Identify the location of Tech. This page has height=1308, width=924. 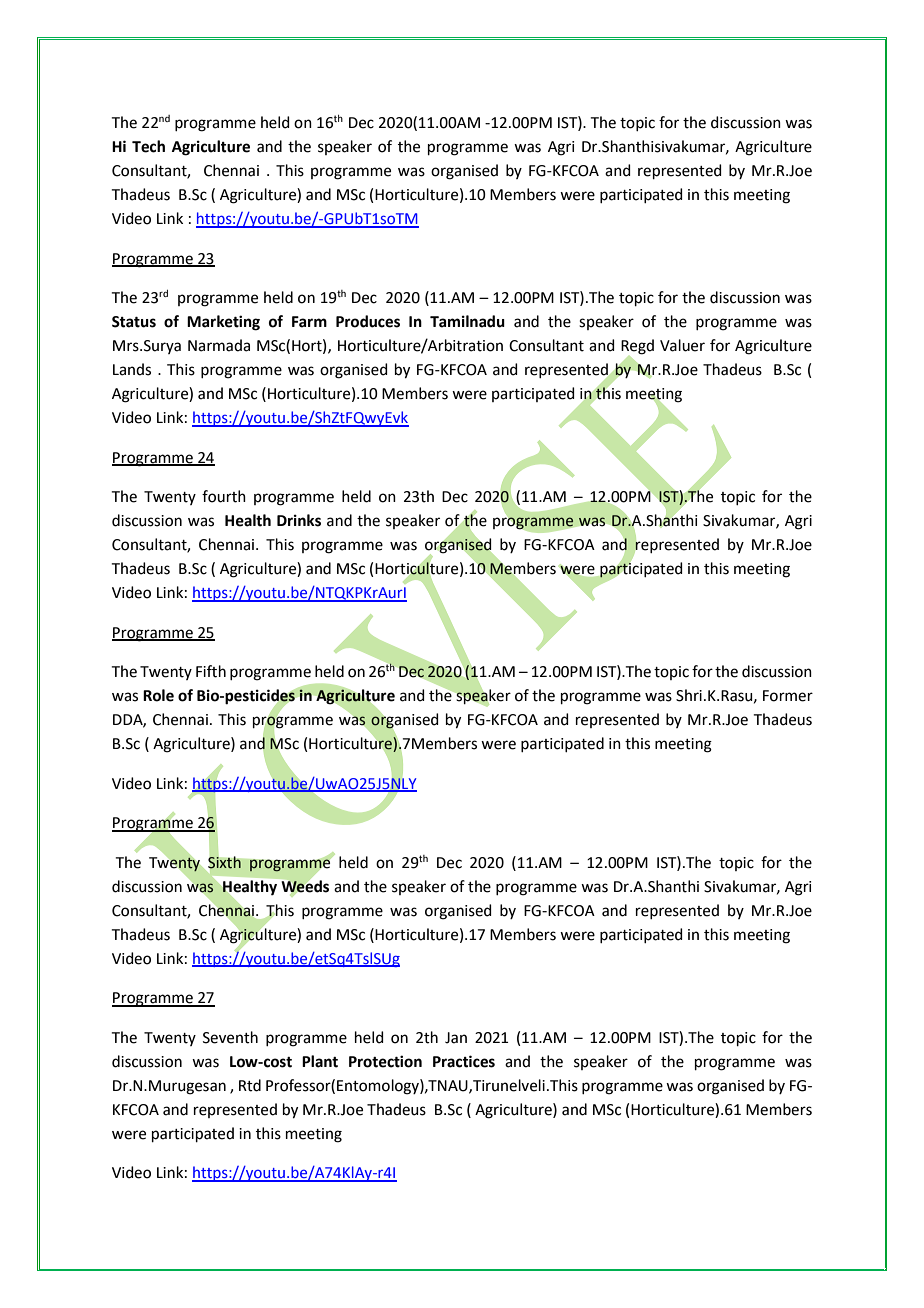
(148, 146).
